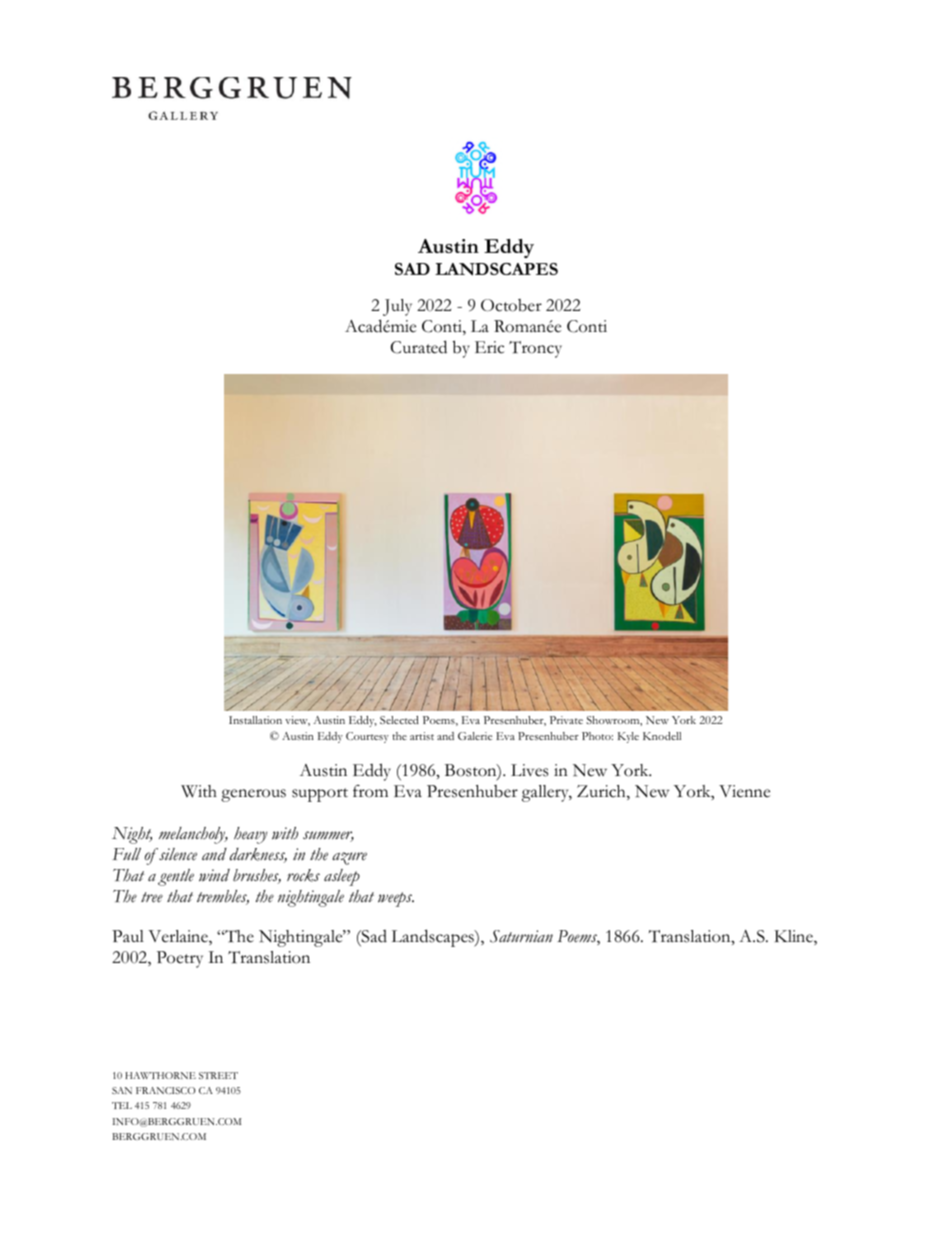 Image resolution: width=952 pixels, height=1233 pixels. Describe the element at coordinates (166, 1090) in the document. I see `FRANCISCO` at that location.
